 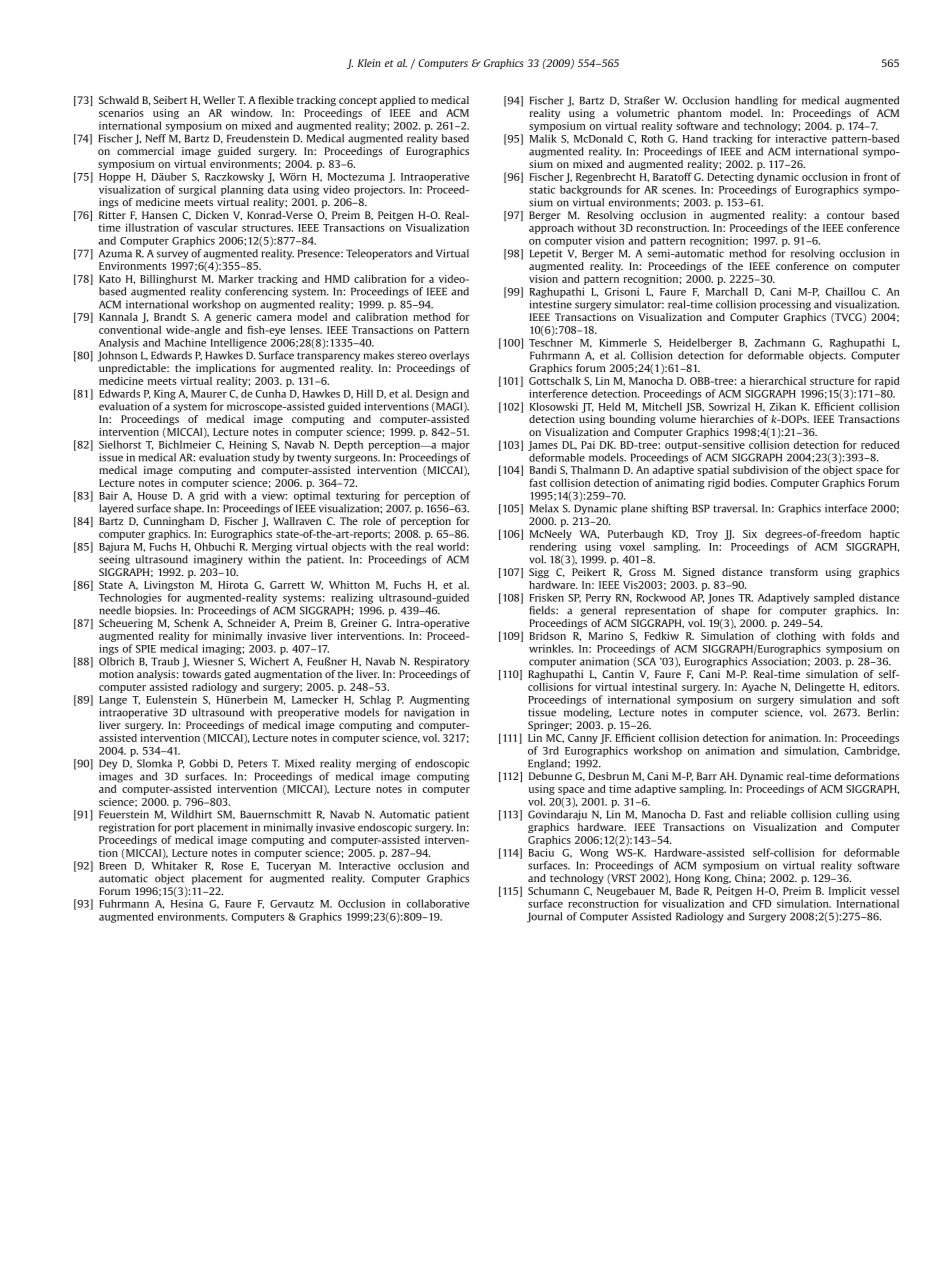 What do you see at coordinates (553, 891) in the screenshot?
I see `Schumann` at bounding box center [553, 891].
